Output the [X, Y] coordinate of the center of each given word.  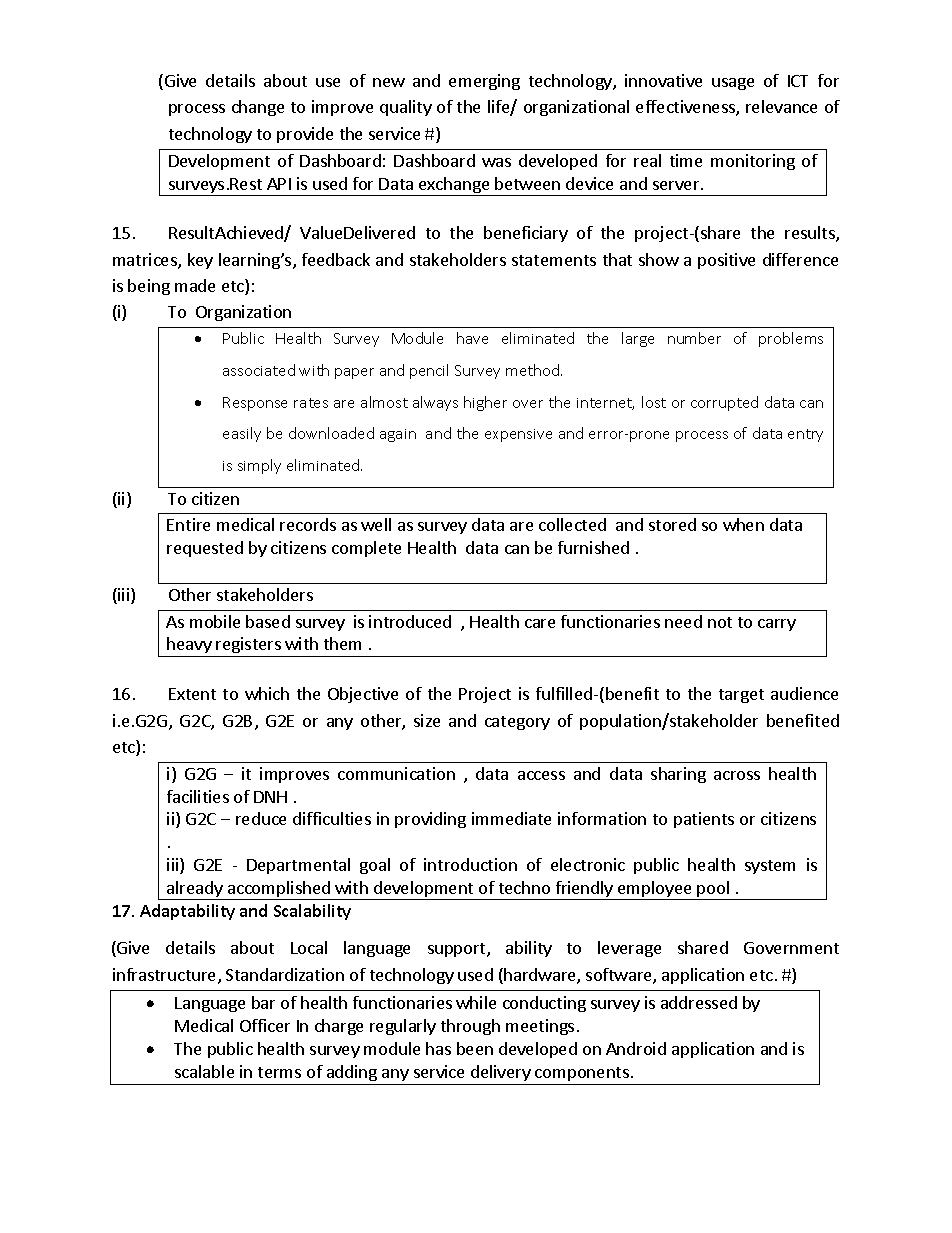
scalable [204, 1071]
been [475, 1048]
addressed [699, 1002]
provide [305, 135]
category [517, 723]
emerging [484, 82]
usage [733, 84]
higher [485, 403]
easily [242, 434]
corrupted [724, 403]
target [741, 696]
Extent [192, 694]
